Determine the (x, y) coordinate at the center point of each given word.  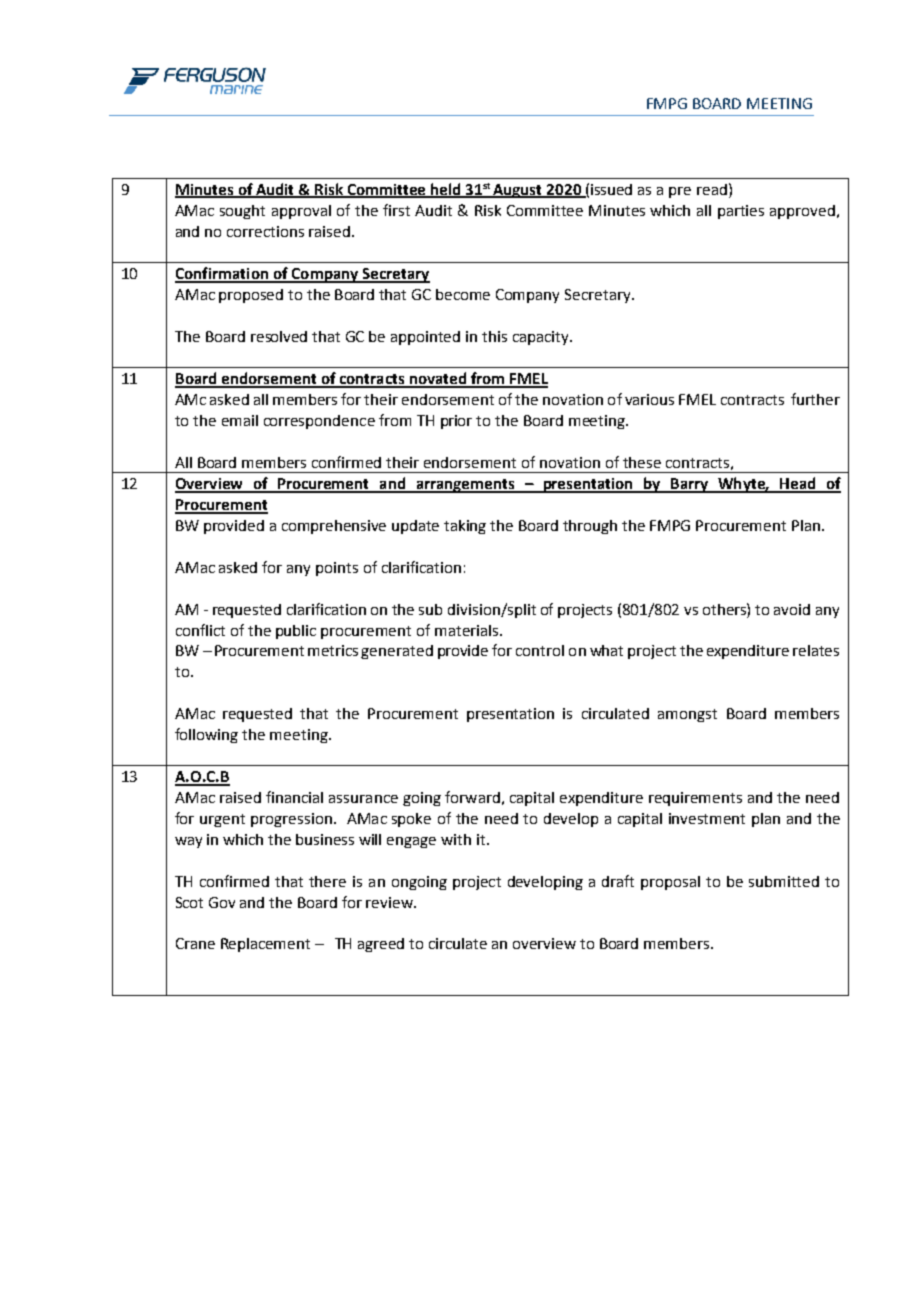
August (518, 191)
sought (242, 212)
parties (741, 212)
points (337, 569)
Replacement (265, 945)
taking (465, 527)
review (390, 902)
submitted (784, 881)
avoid (792, 609)
